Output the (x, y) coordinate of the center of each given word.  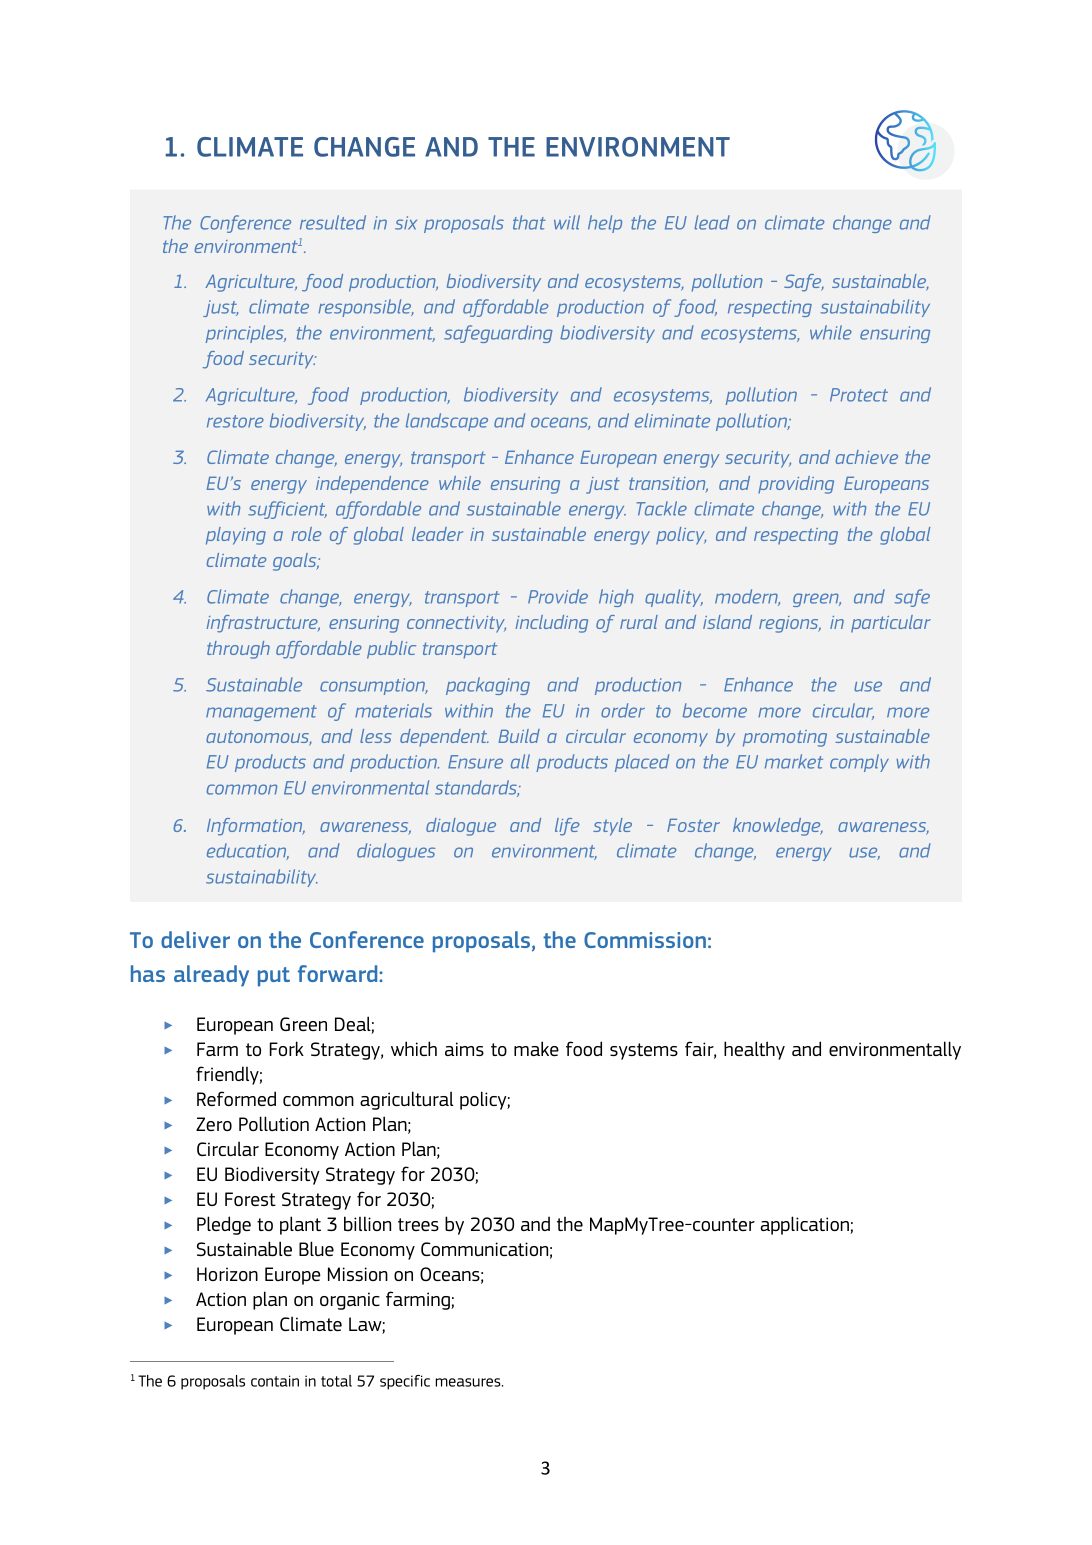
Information (256, 827)
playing (236, 536)
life (567, 827)
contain (275, 1381)
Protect (859, 395)
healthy (754, 1050)
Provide (558, 596)
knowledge (778, 827)
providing (796, 485)
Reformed (236, 1098)
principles (246, 334)
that (529, 222)
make (536, 1048)
